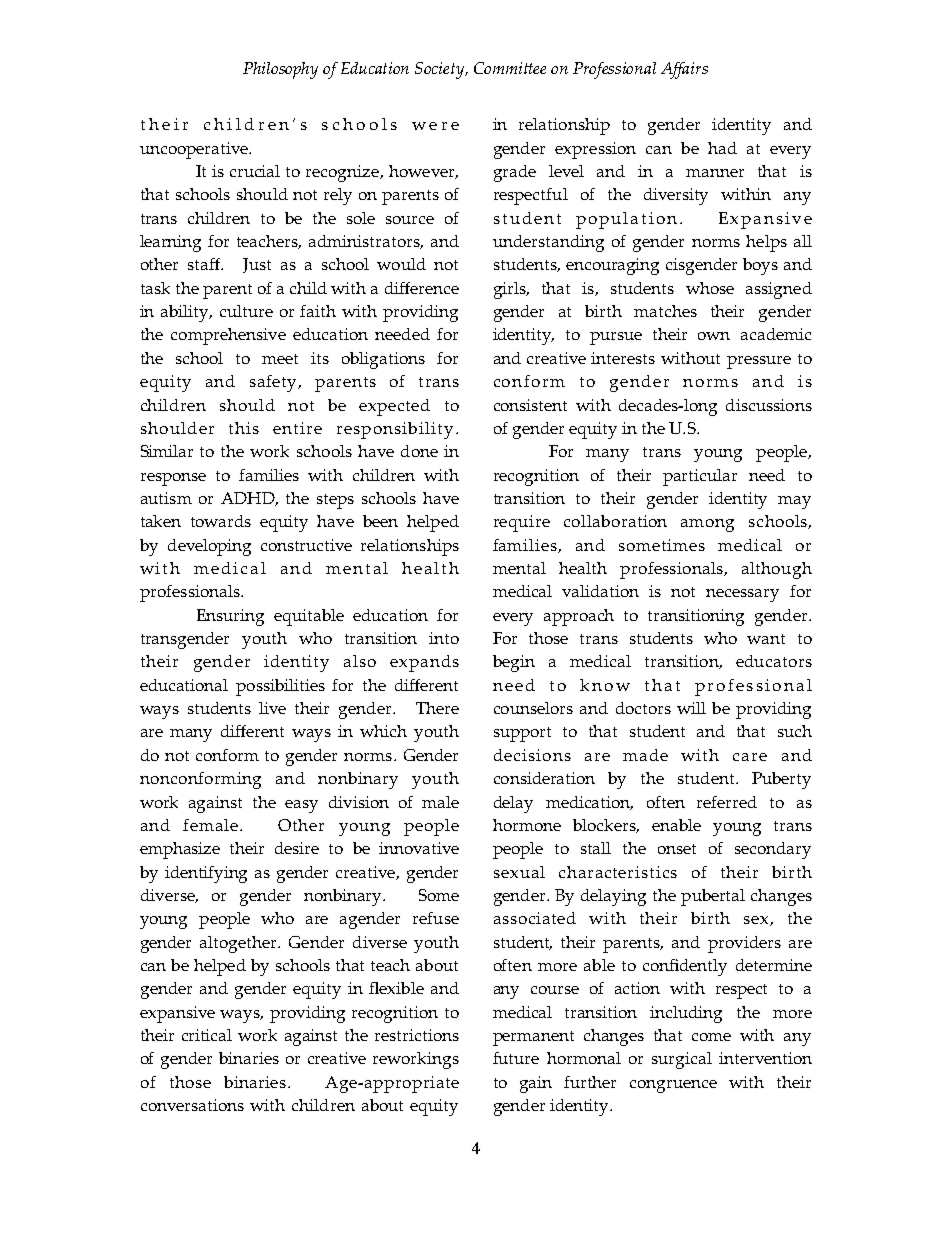  What do you see at coordinates (272, 708) in the image?
I see `live` at bounding box center [272, 708].
